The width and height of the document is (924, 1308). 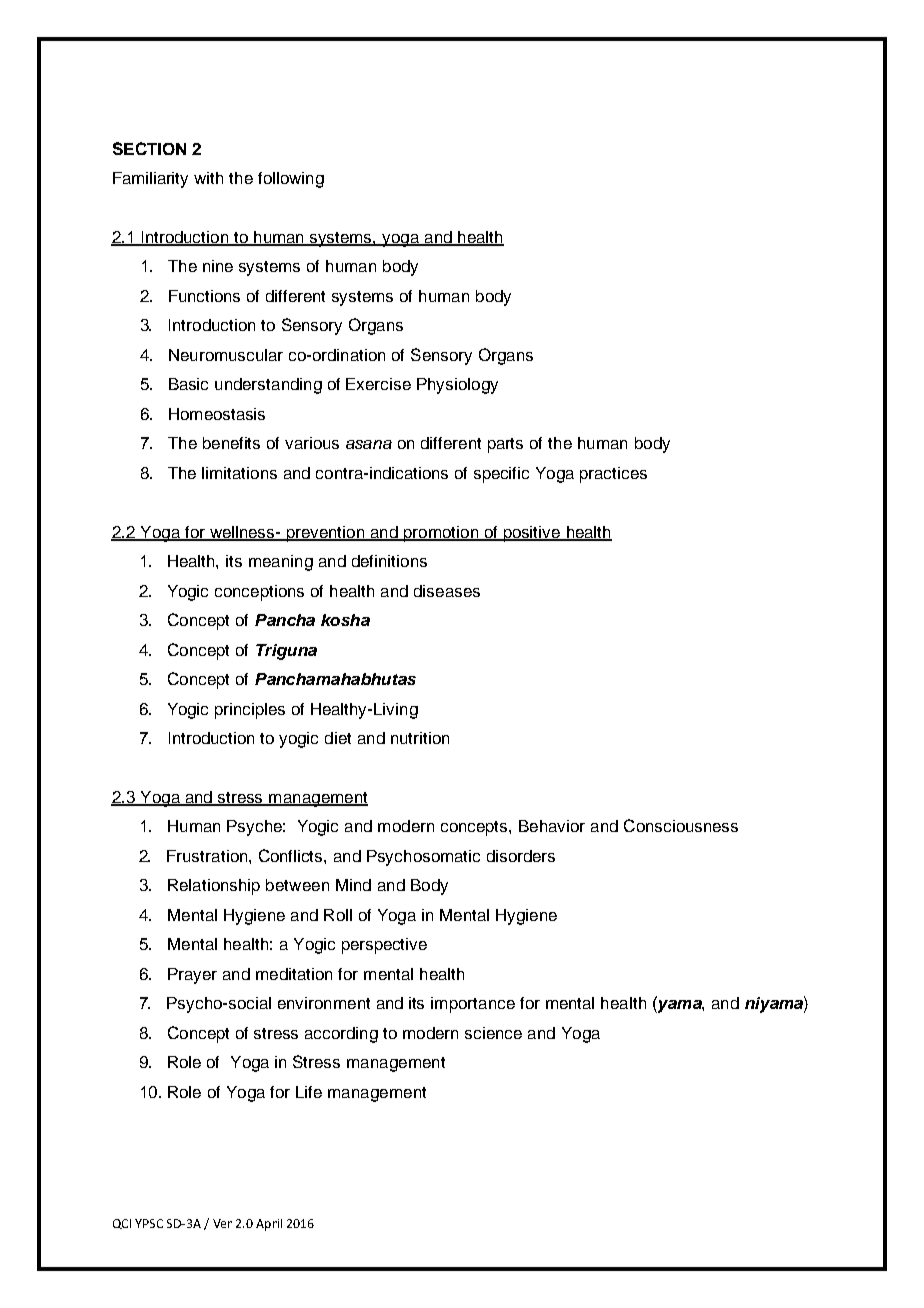 What do you see at coordinates (493, 1033) in the document?
I see `science` at bounding box center [493, 1033].
